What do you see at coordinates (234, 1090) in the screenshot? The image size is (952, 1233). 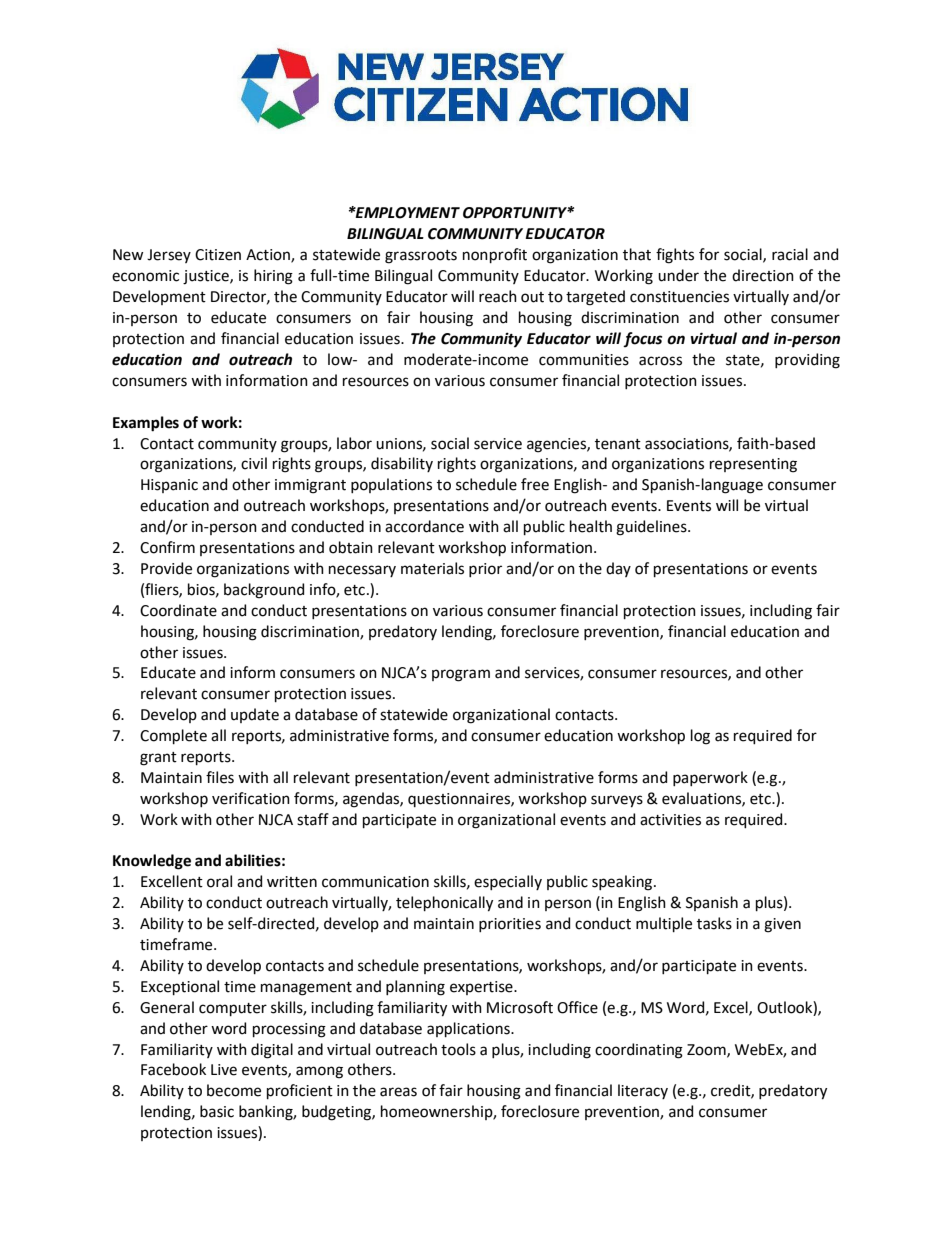 I see `become` at bounding box center [234, 1090].
